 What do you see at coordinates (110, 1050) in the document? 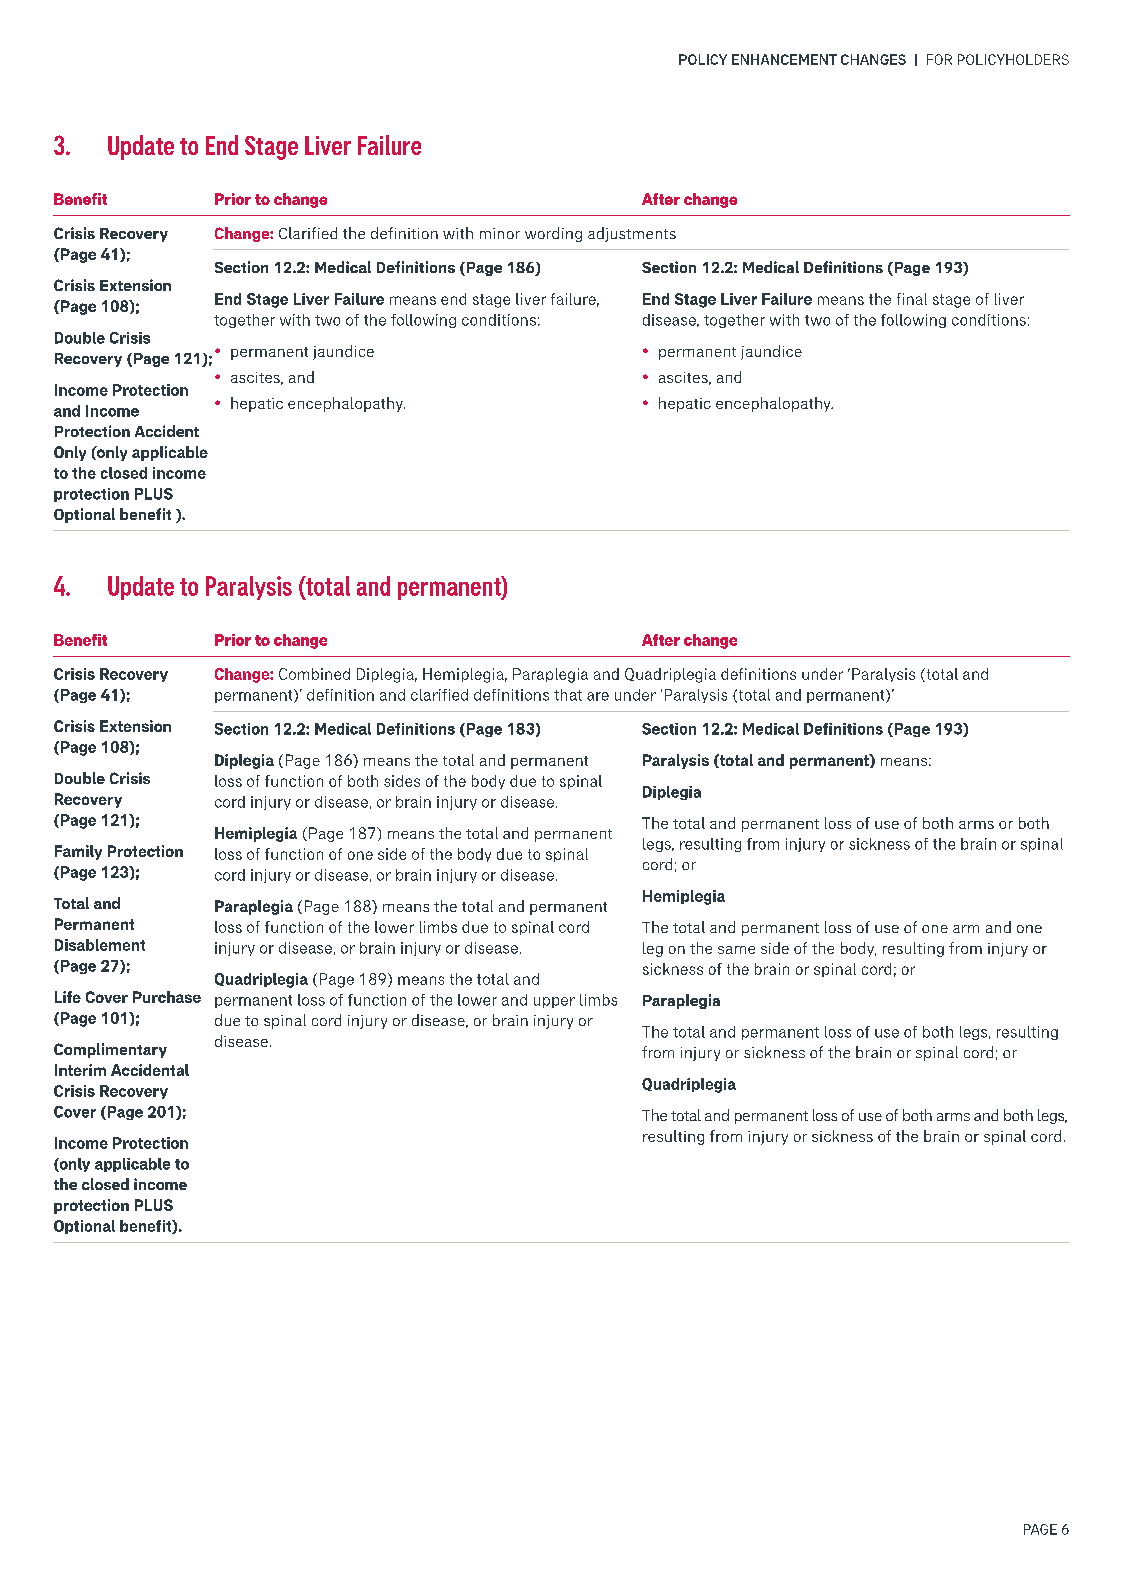
I see `Complimentary` at bounding box center [110, 1050].
